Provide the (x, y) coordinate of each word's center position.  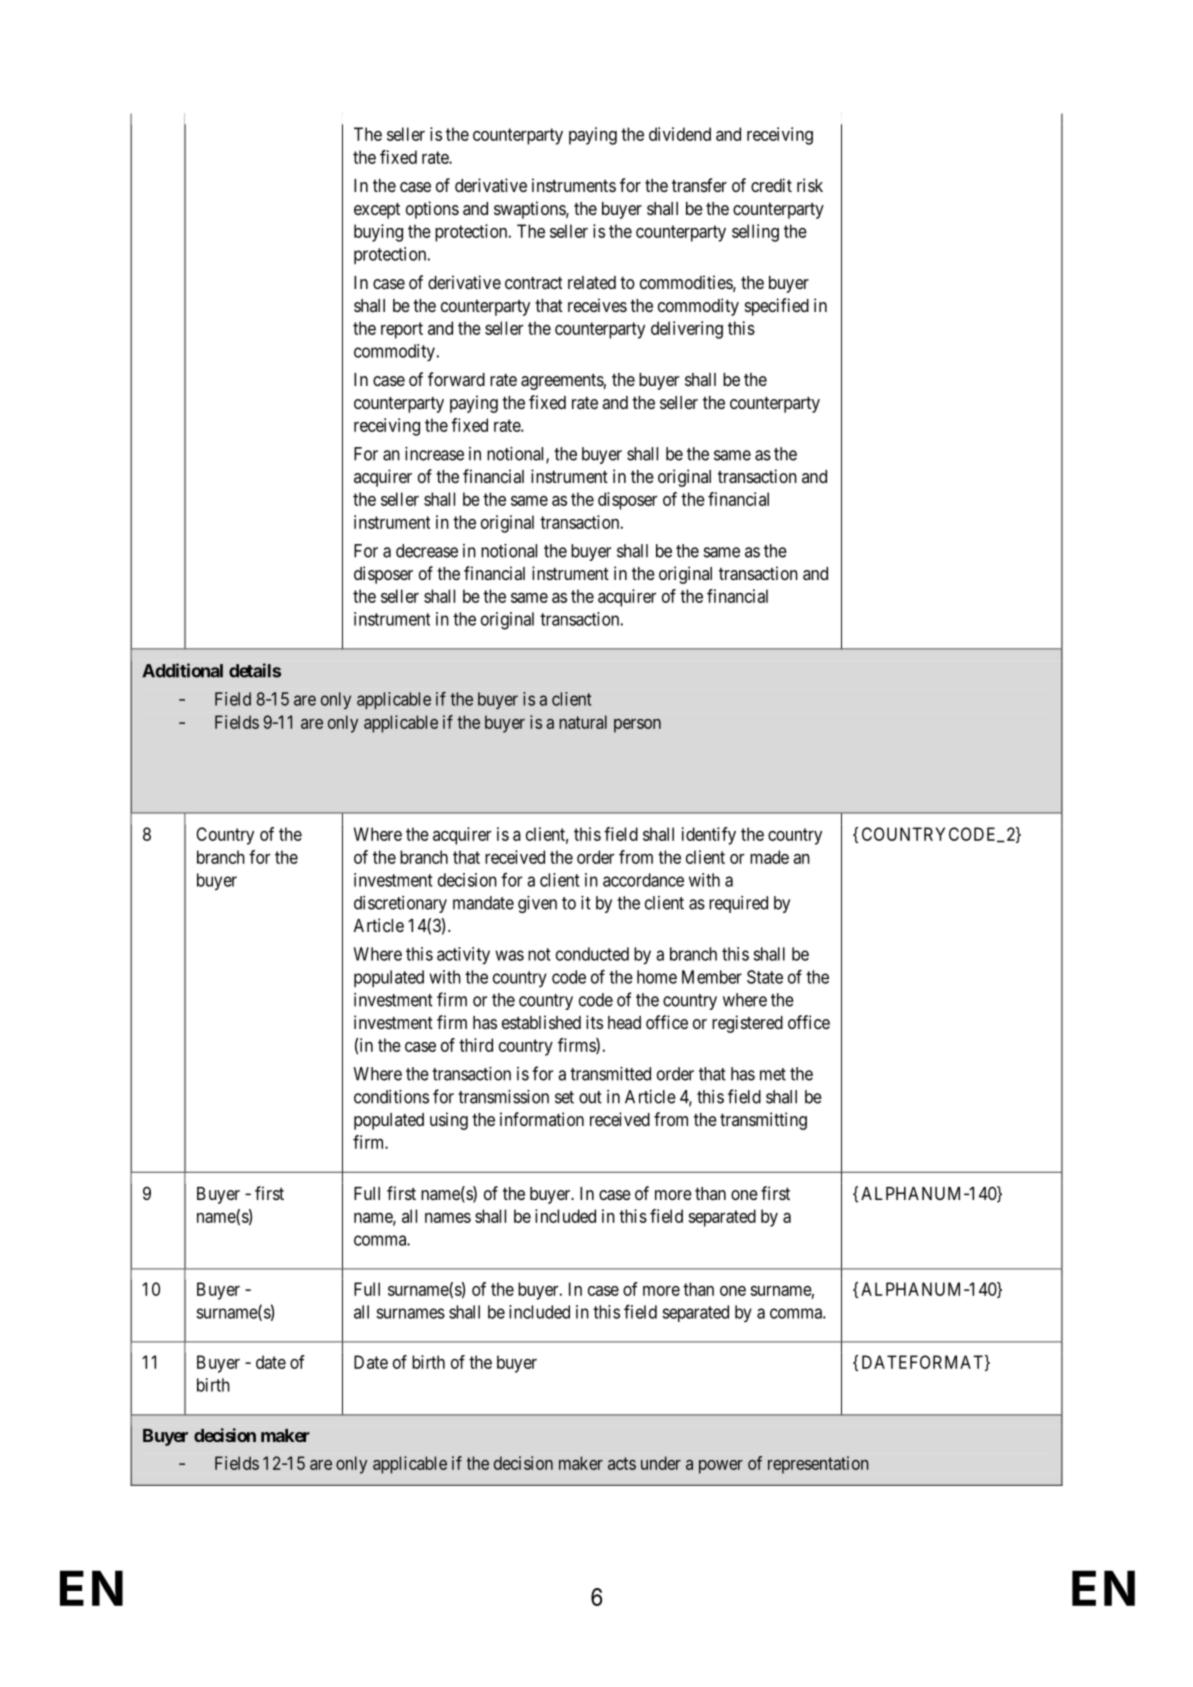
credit (771, 185)
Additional (182, 670)
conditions (391, 1097)
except (377, 211)
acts (622, 1463)
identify (709, 836)
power (721, 1467)
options (432, 210)
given (537, 904)
